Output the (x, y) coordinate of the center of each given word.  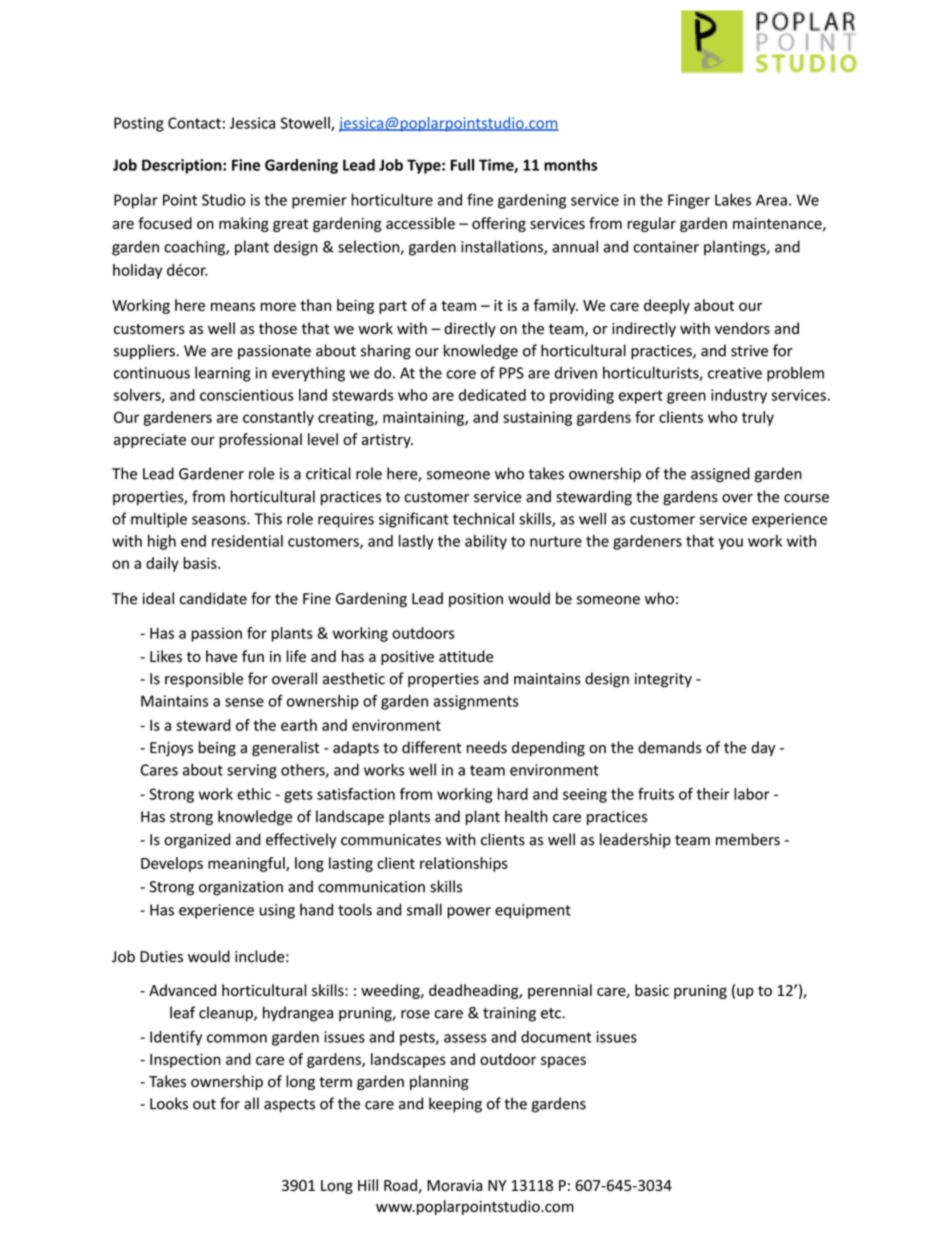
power (469, 913)
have (221, 656)
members (748, 839)
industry (739, 396)
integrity (663, 680)
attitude (466, 656)
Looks (169, 1103)
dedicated (492, 395)
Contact (194, 123)
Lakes (733, 200)
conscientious (247, 395)
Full (462, 165)
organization (241, 888)
